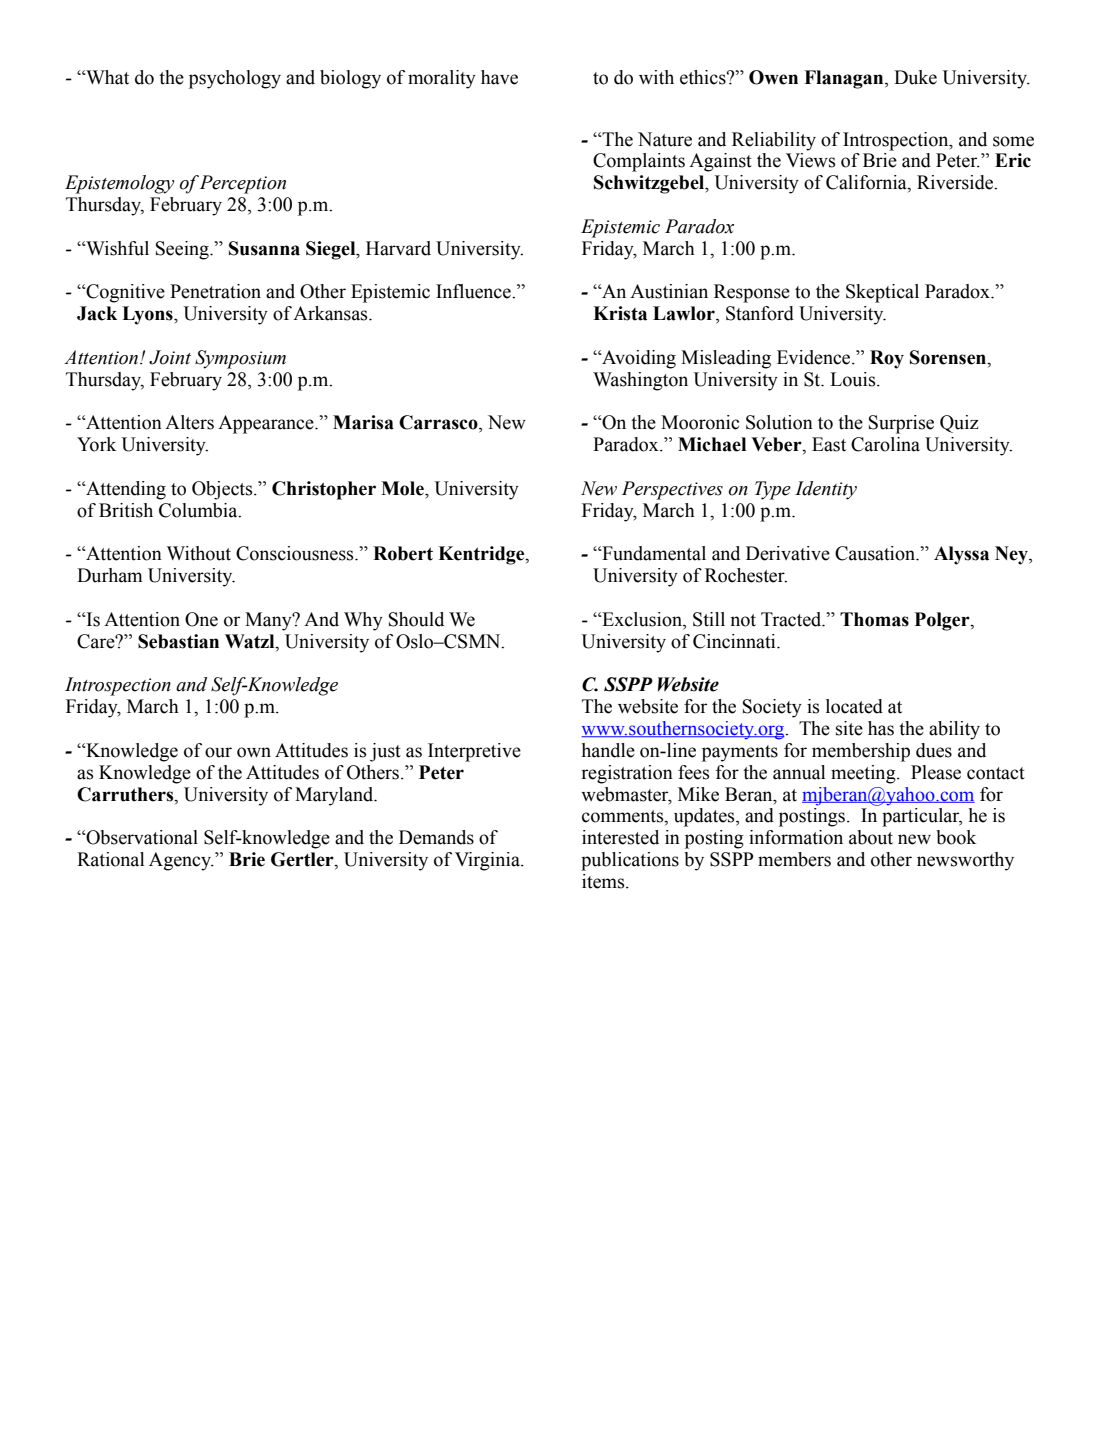 The image size is (1114, 1441). I want to click on Duke, so click(915, 77).
